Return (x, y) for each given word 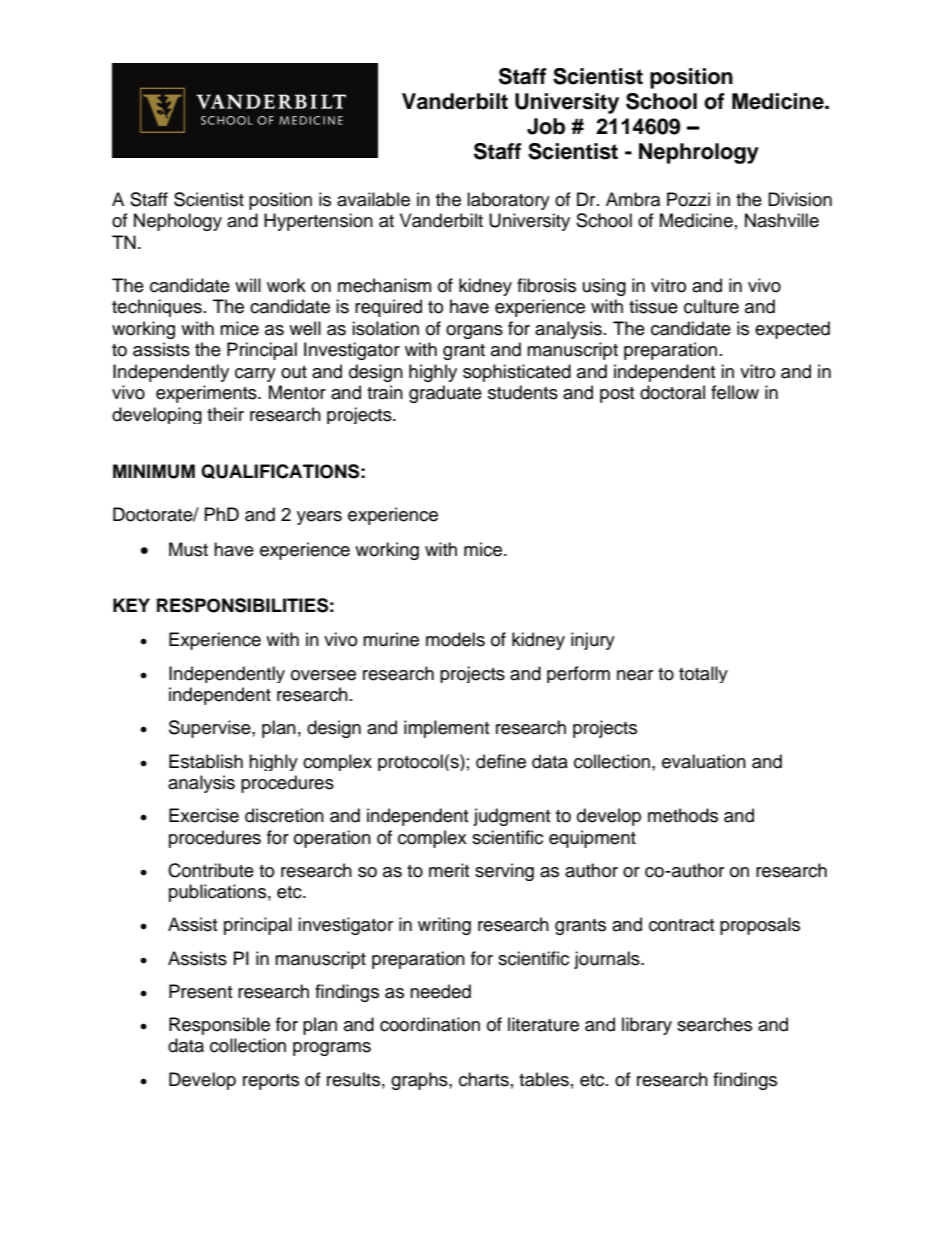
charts (484, 1079)
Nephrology (699, 153)
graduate (445, 394)
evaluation (704, 761)
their (225, 414)
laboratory (508, 201)
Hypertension (318, 222)
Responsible (219, 1026)
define (501, 761)
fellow (735, 392)
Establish (206, 761)
